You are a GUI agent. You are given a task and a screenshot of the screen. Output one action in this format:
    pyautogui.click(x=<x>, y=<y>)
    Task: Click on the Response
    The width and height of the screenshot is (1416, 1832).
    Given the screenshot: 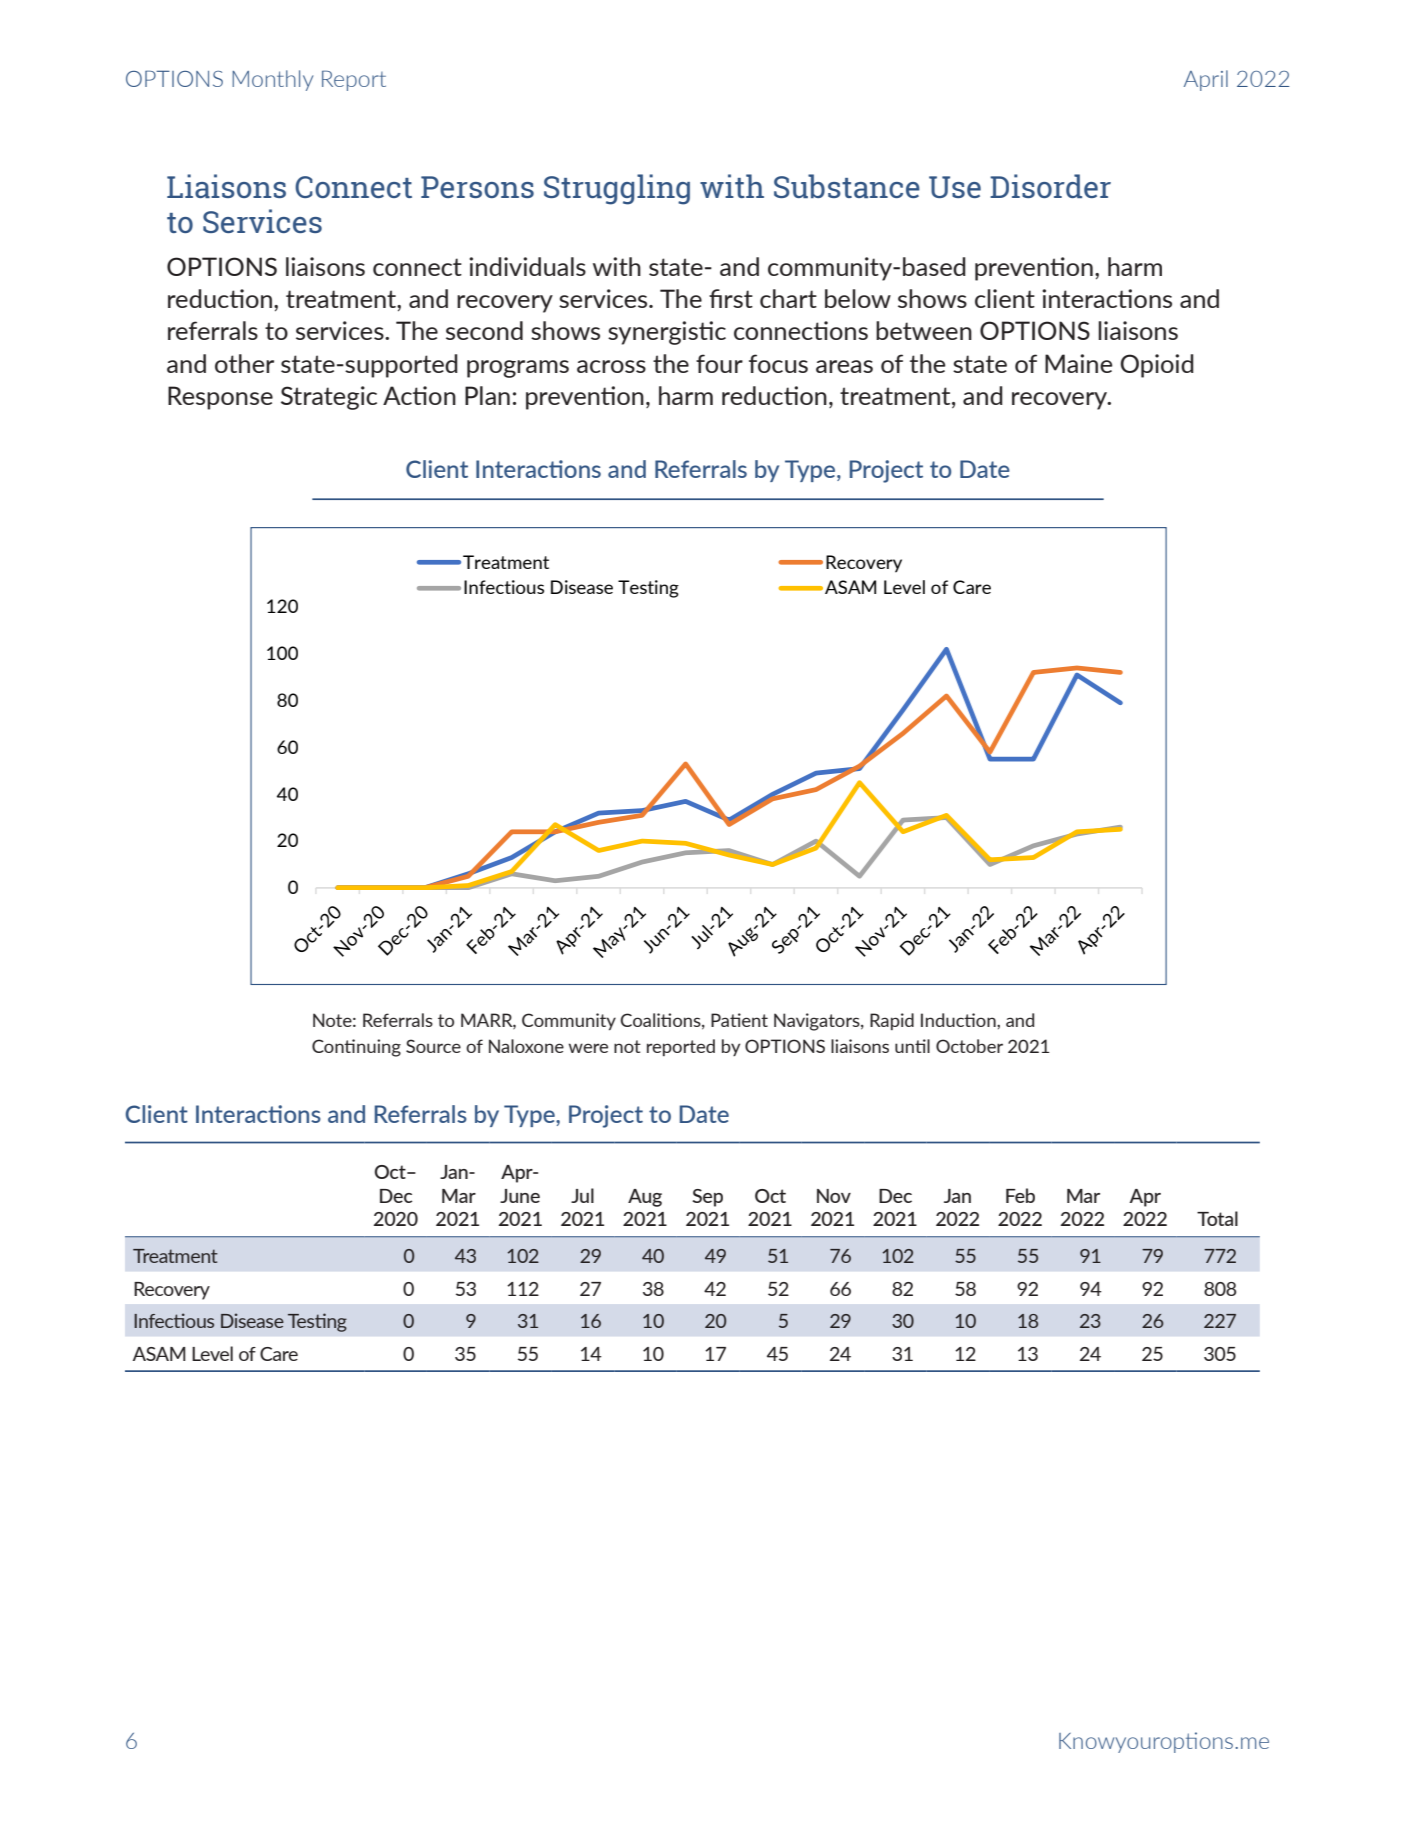 What is the action you would take?
    pyautogui.click(x=220, y=398)
